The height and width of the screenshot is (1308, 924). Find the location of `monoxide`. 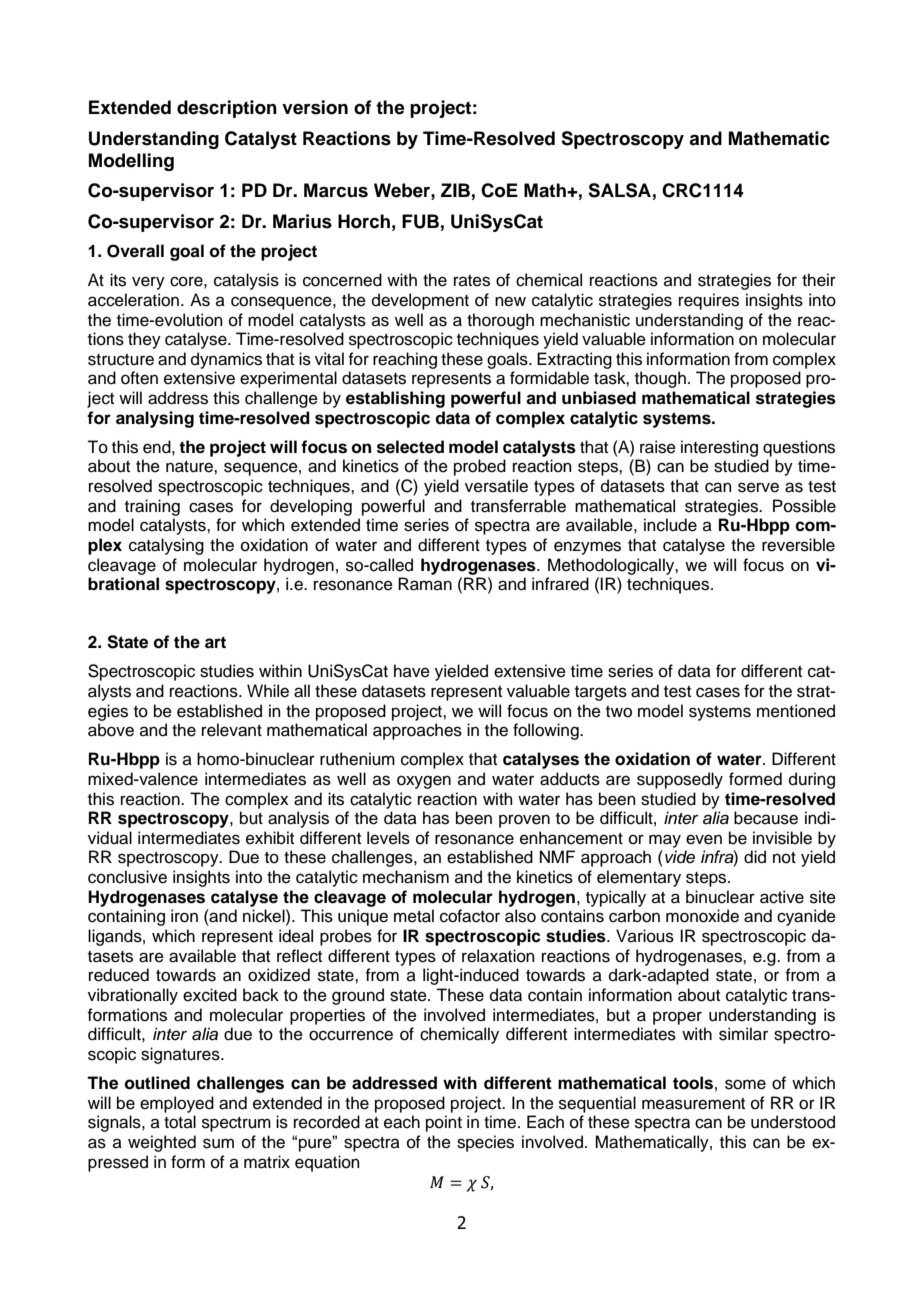

monoxide is located at coordinates (702, 916).
